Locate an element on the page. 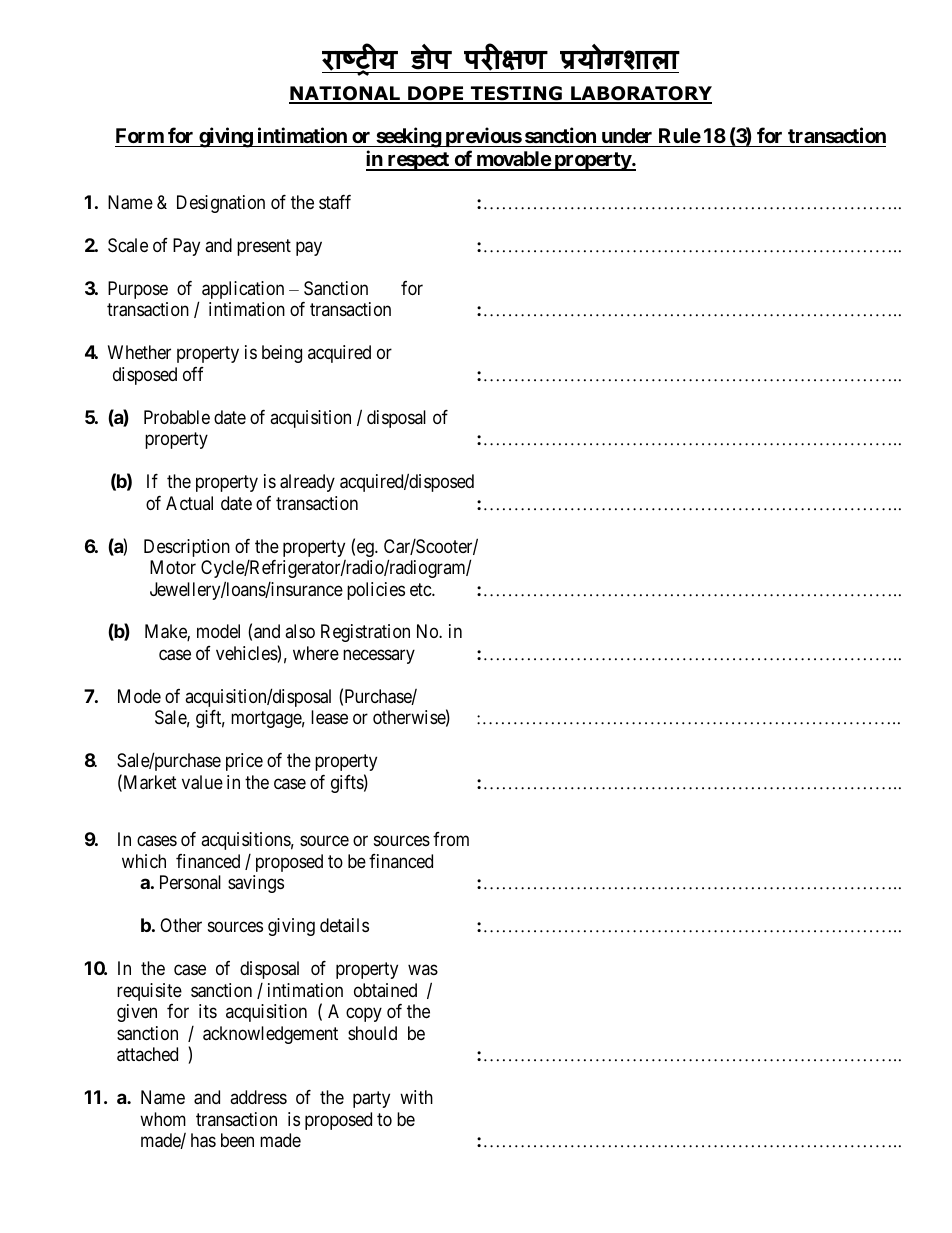  etc is located at coordinates (421, 589).
